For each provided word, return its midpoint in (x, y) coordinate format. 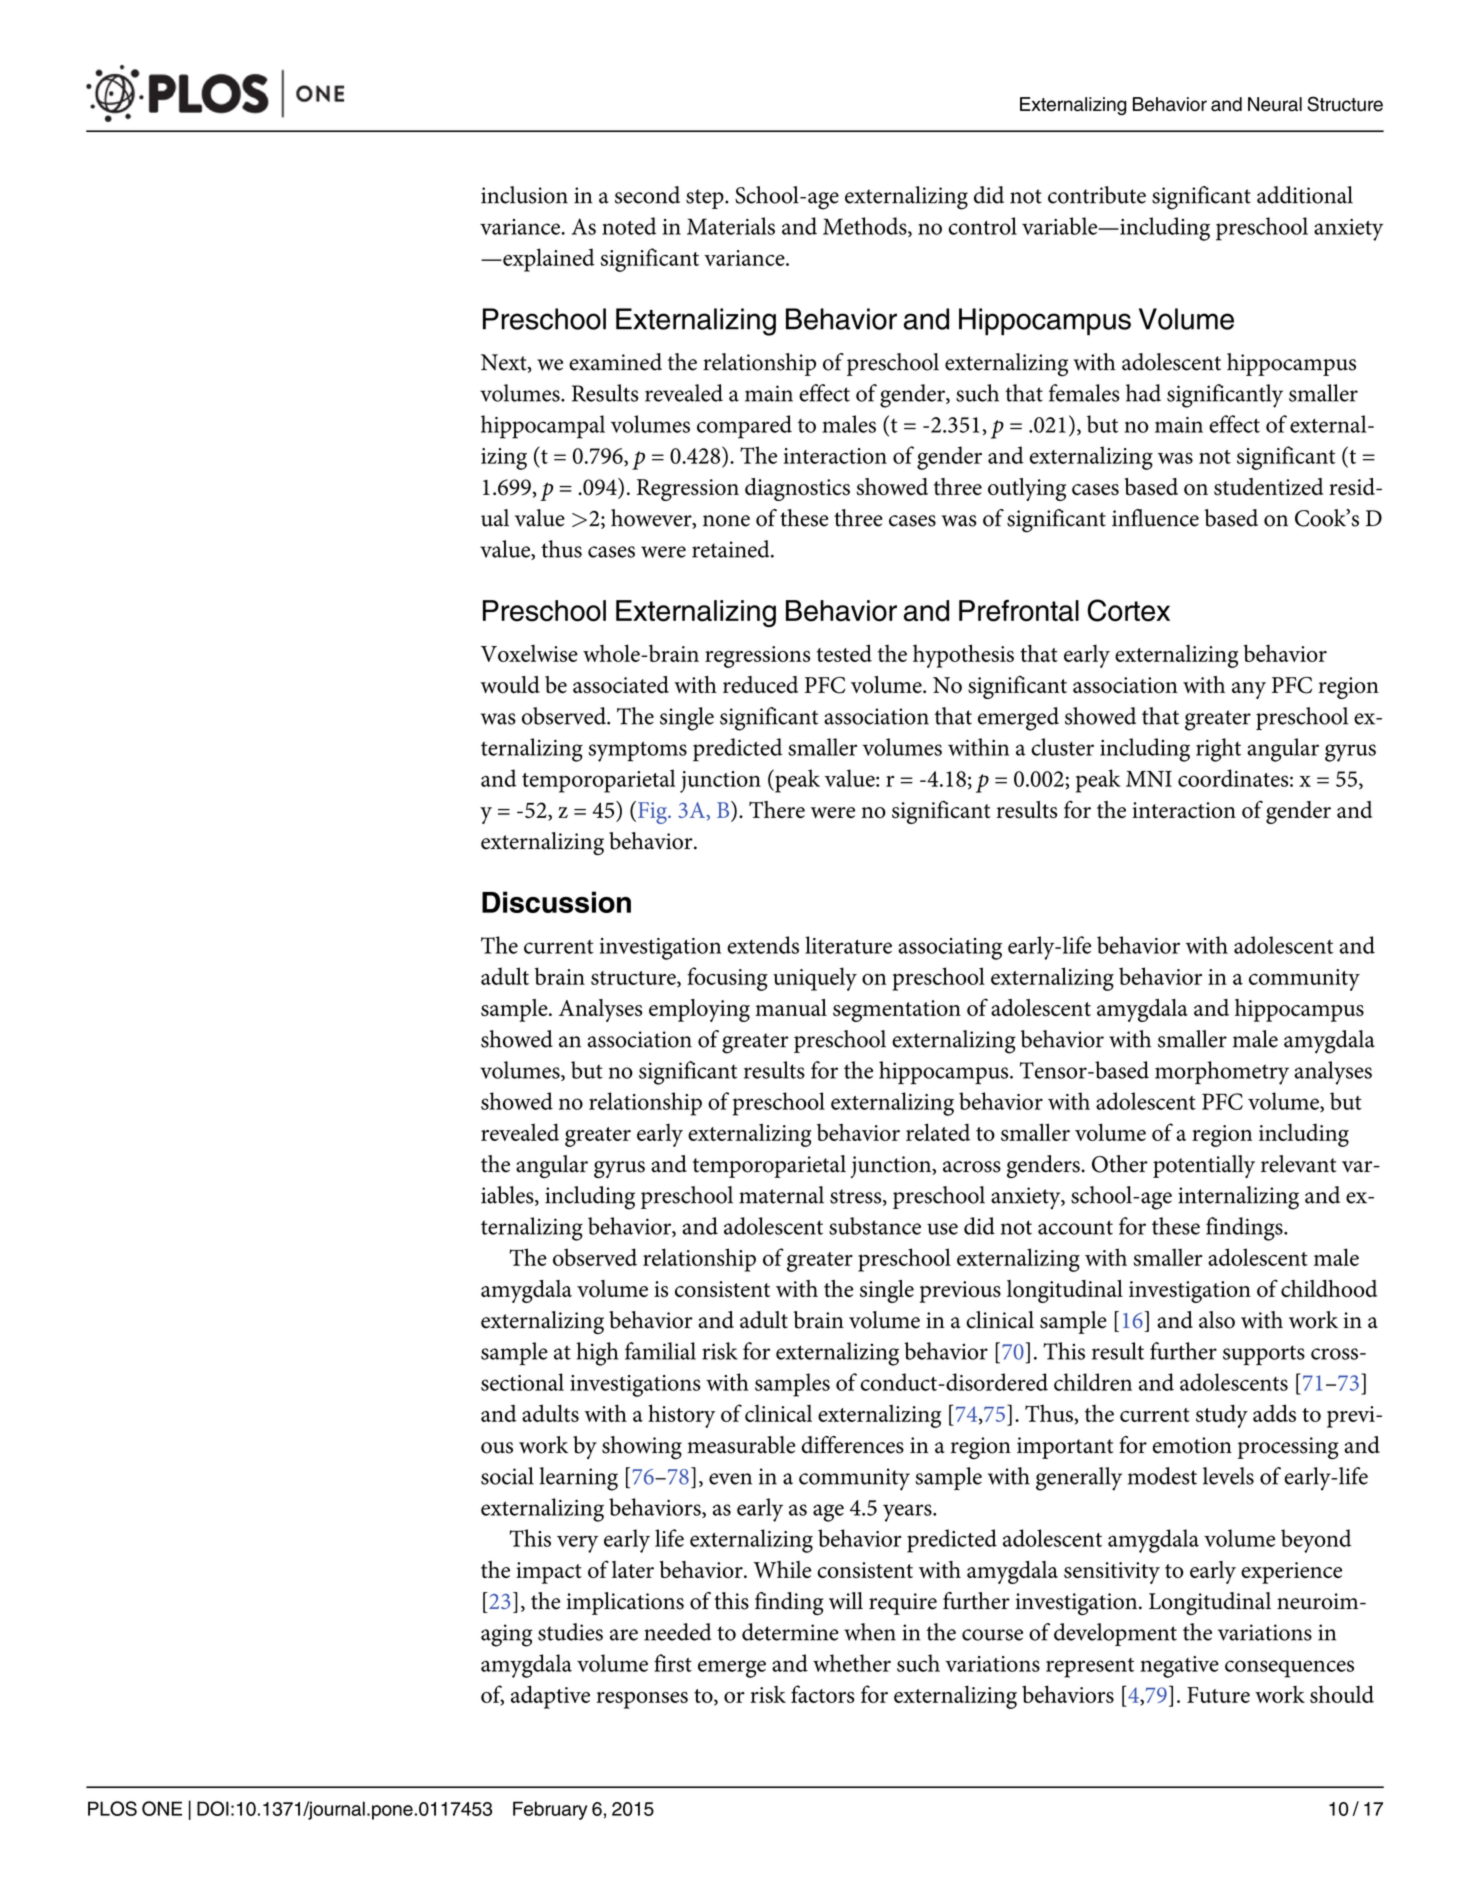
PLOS (112, 1808)
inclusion (524, 195)
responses (642, 1700)
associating (950, 949)
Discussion (556, 902)
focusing (727, 979)
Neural (1275, 104)
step (706, 199)
